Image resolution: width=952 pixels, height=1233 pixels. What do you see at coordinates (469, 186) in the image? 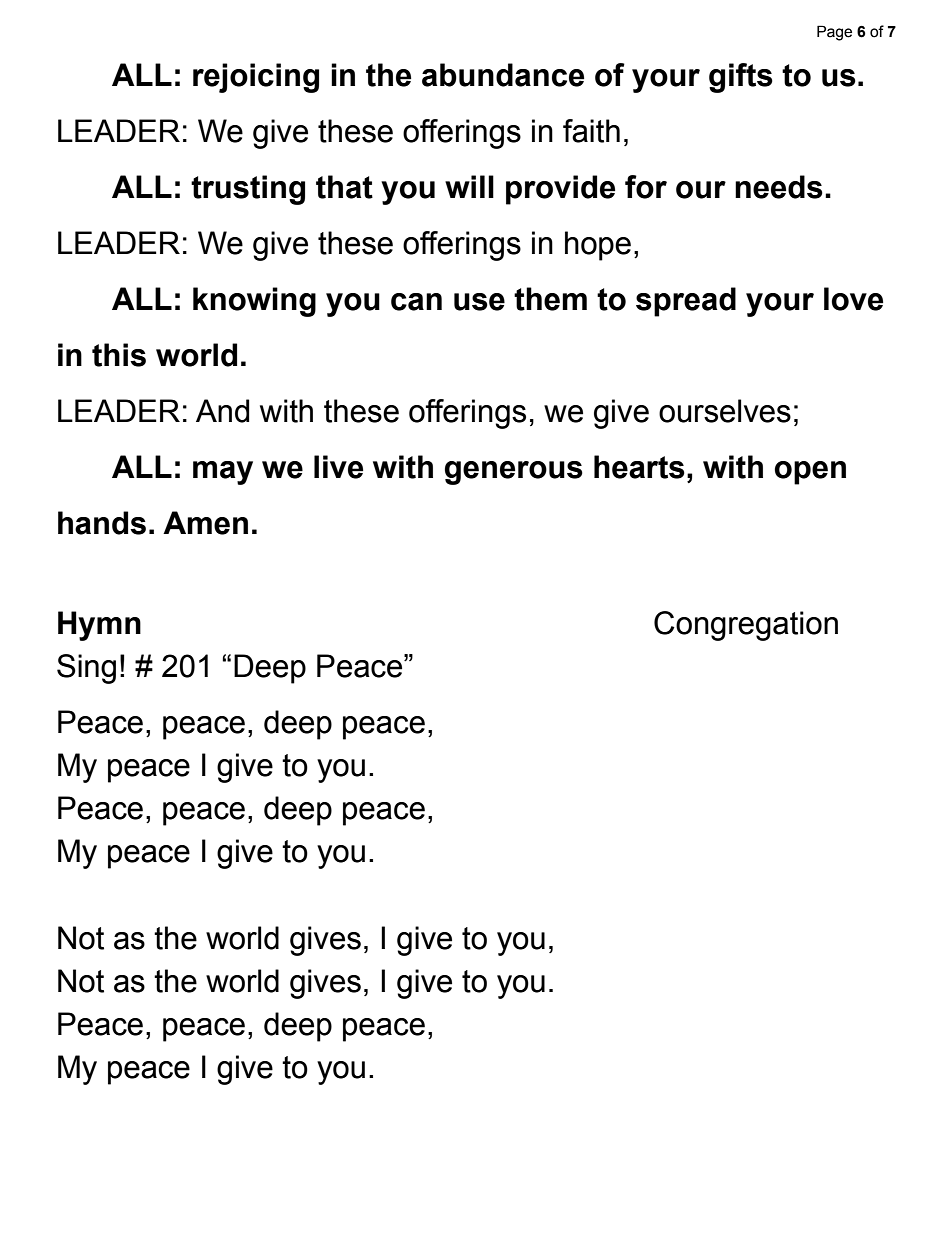
I see `will` at bounding box center [469, 186].
